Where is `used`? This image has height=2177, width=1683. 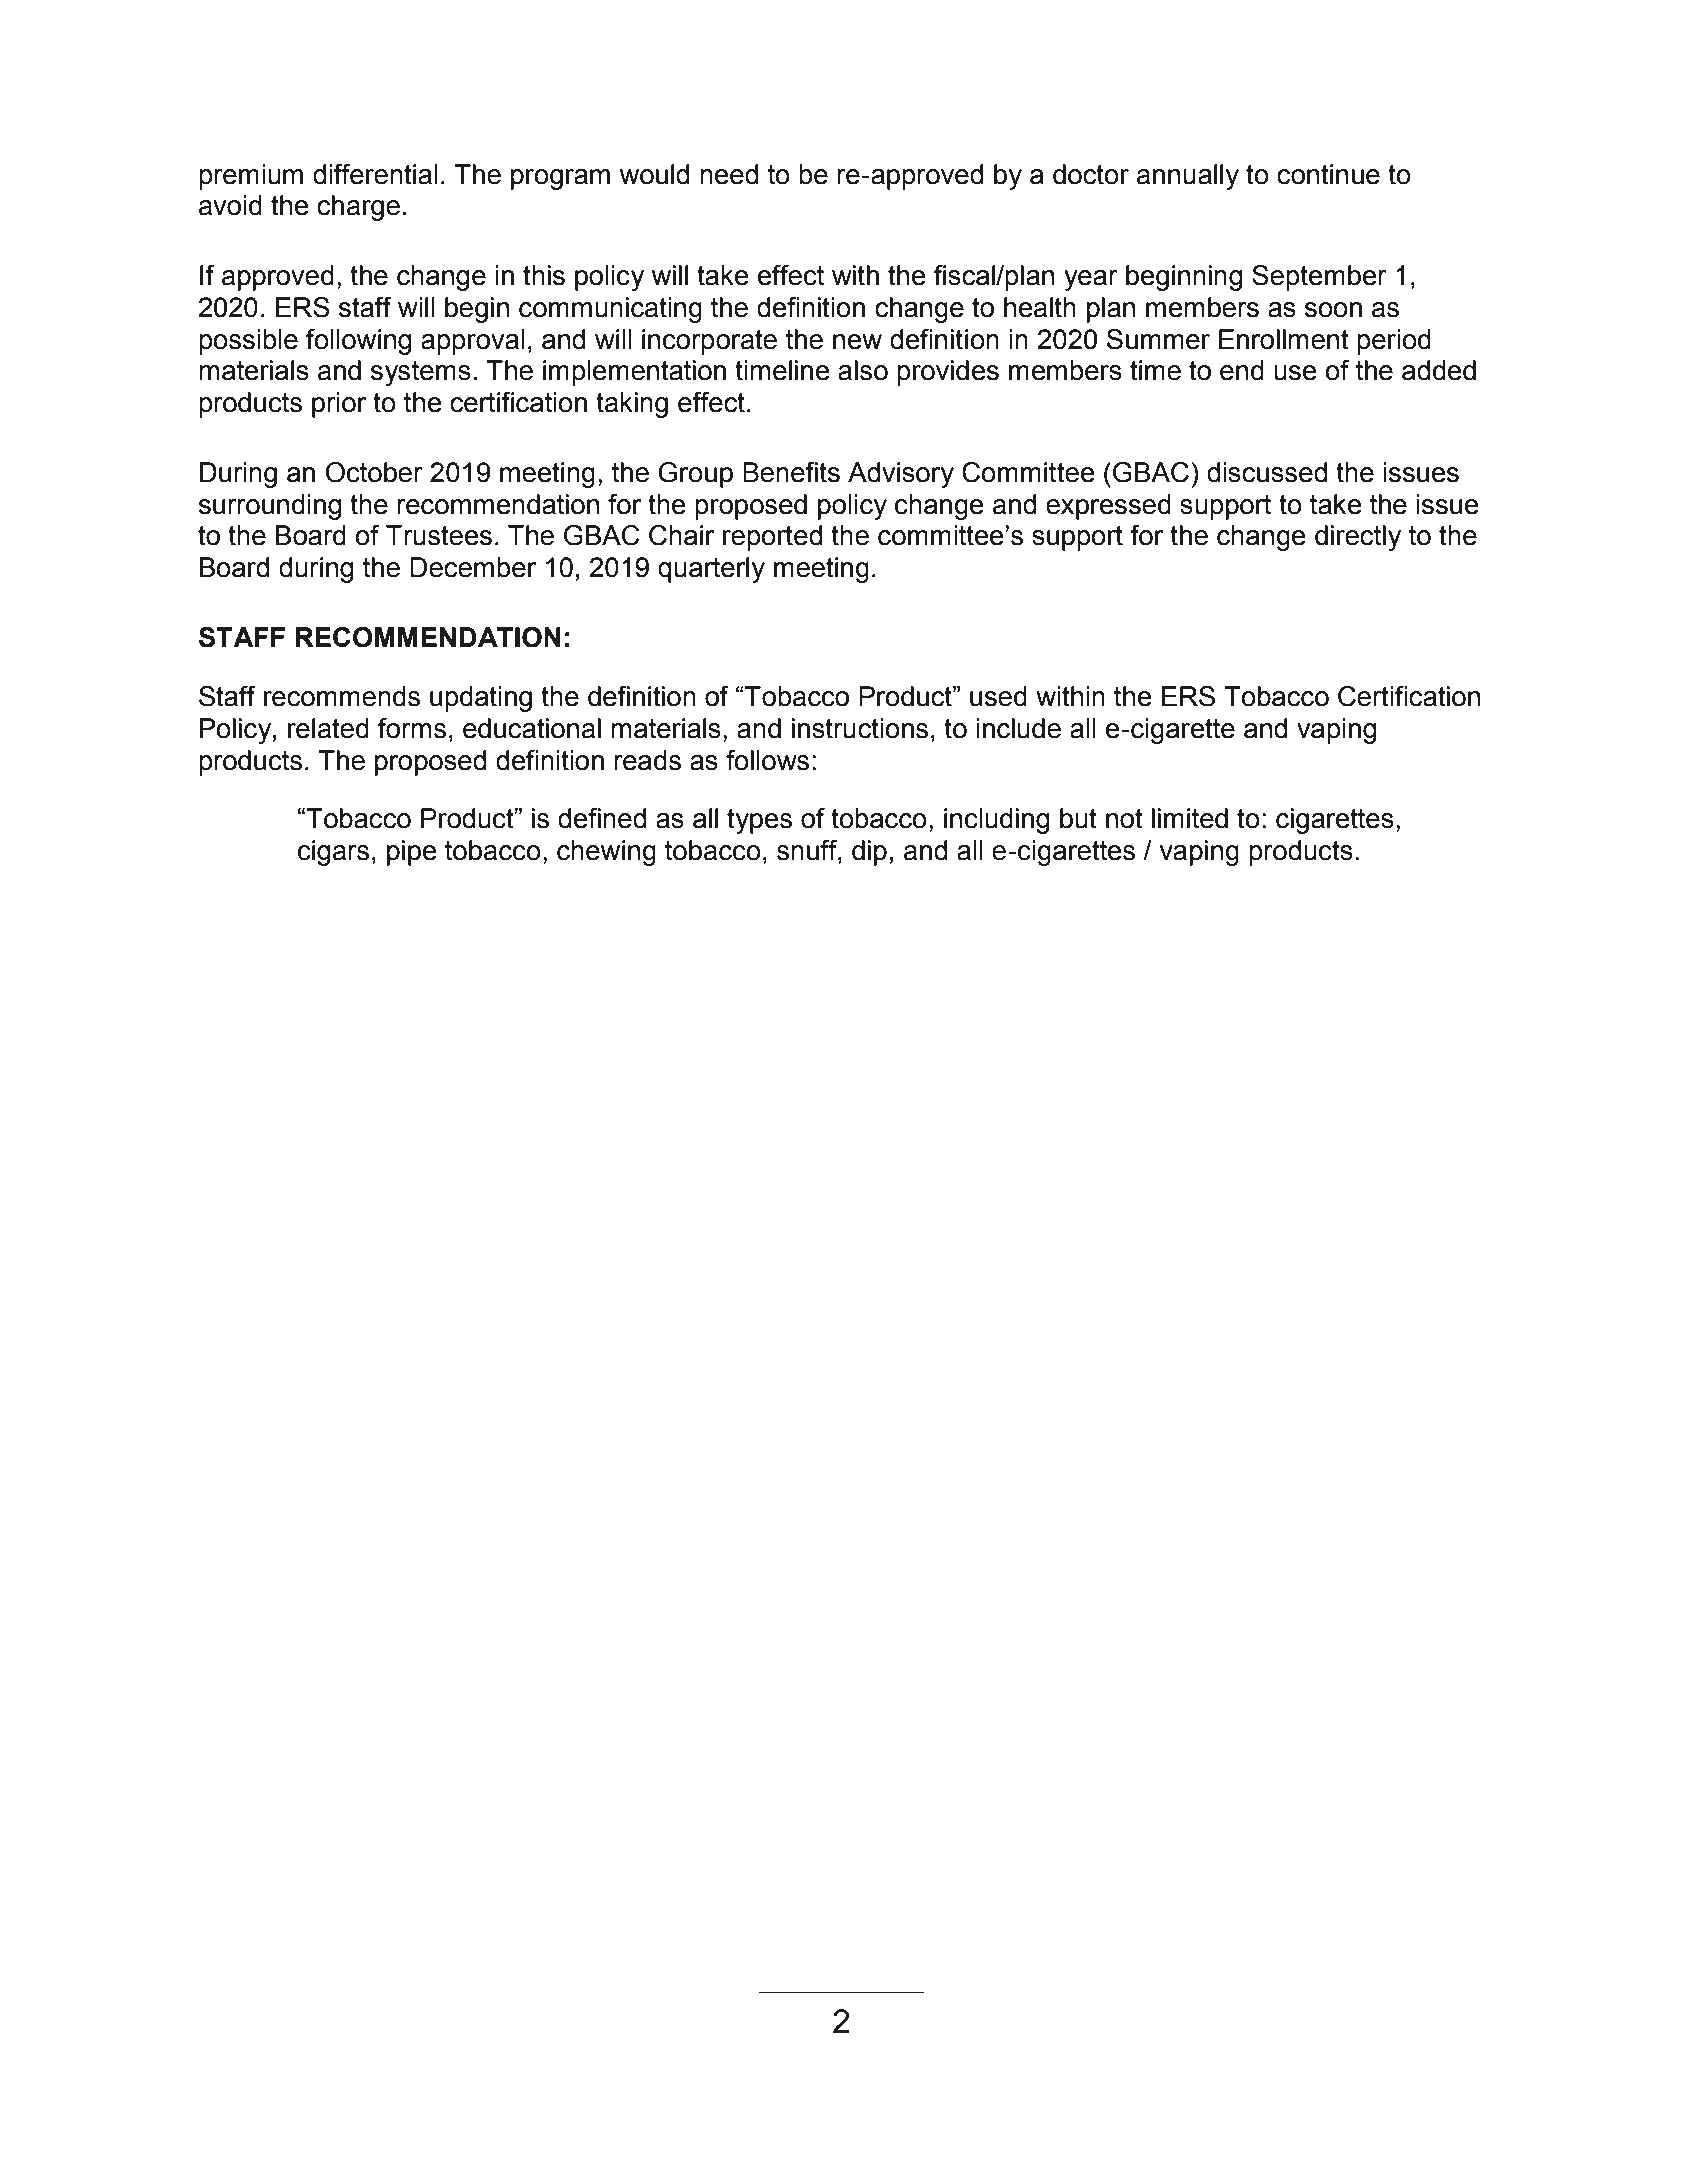 used is located at coordinates (998, 696).
